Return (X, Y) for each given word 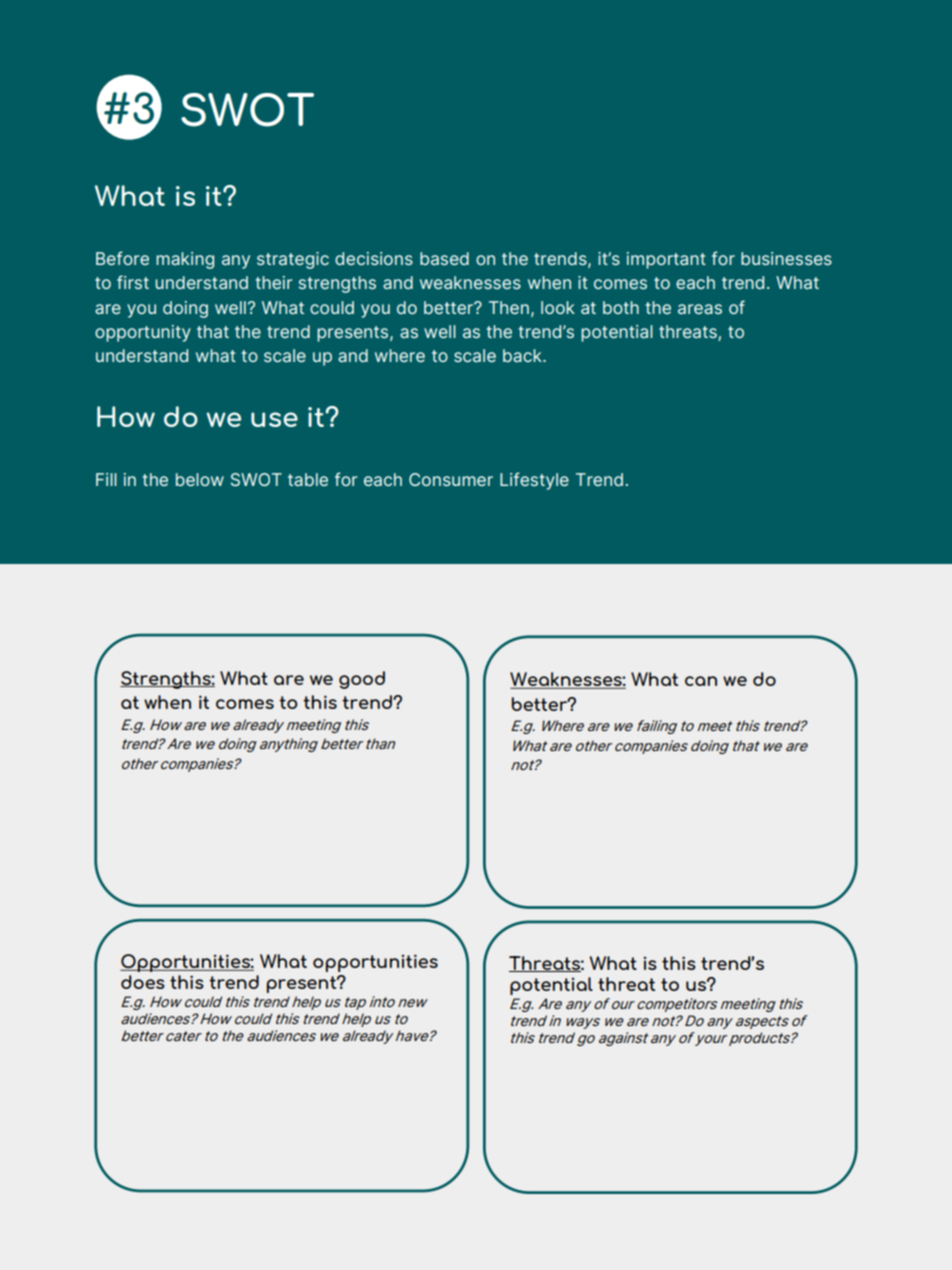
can (701, 681)
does (143, 982)
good (362, 680)
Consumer (451, 479)
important (666, 260)
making (185, 260)
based (444, 258)
